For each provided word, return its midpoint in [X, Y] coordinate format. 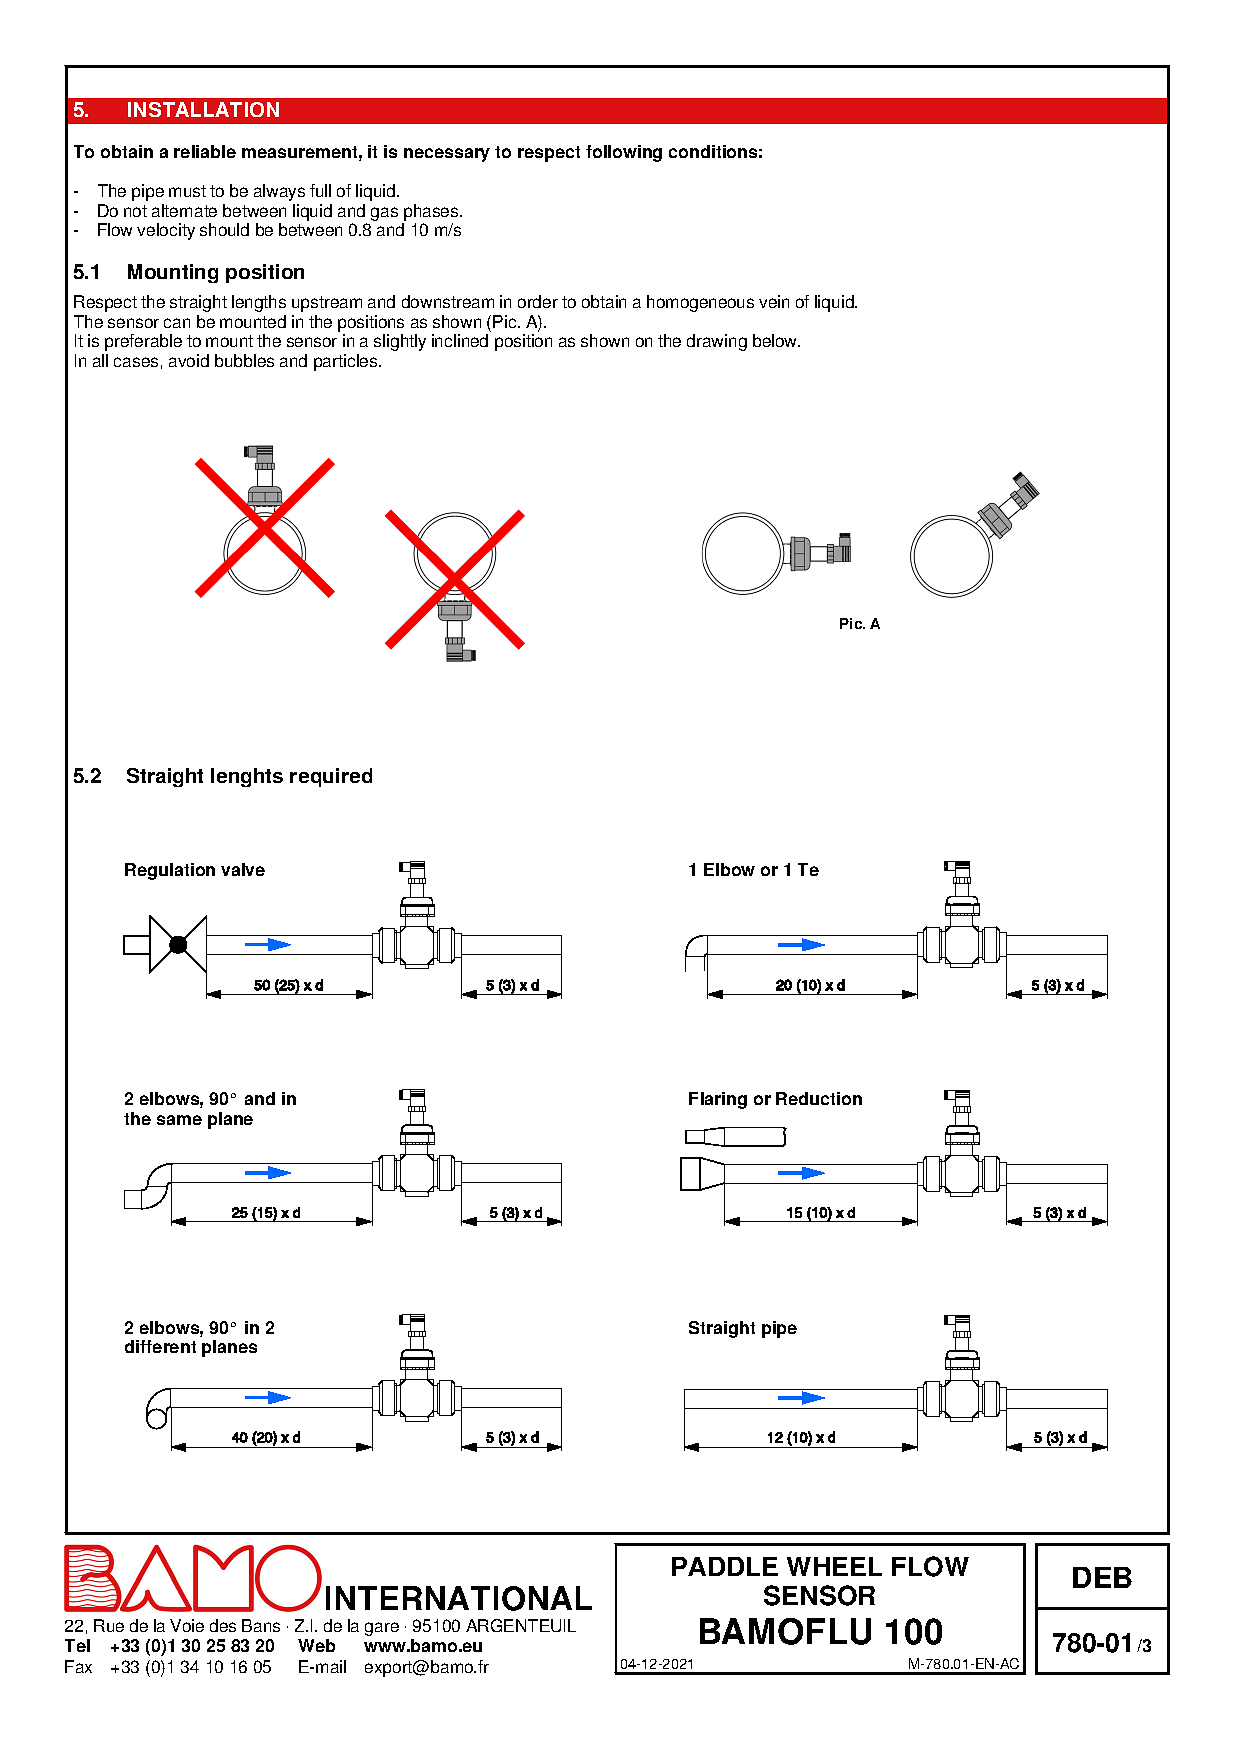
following [624, 153]
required [331, 777]
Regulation [170, 871]
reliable [205, 151]
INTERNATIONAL [459, 1598]
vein [774, 301]
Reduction [819, 1098]
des [223, 1625]
